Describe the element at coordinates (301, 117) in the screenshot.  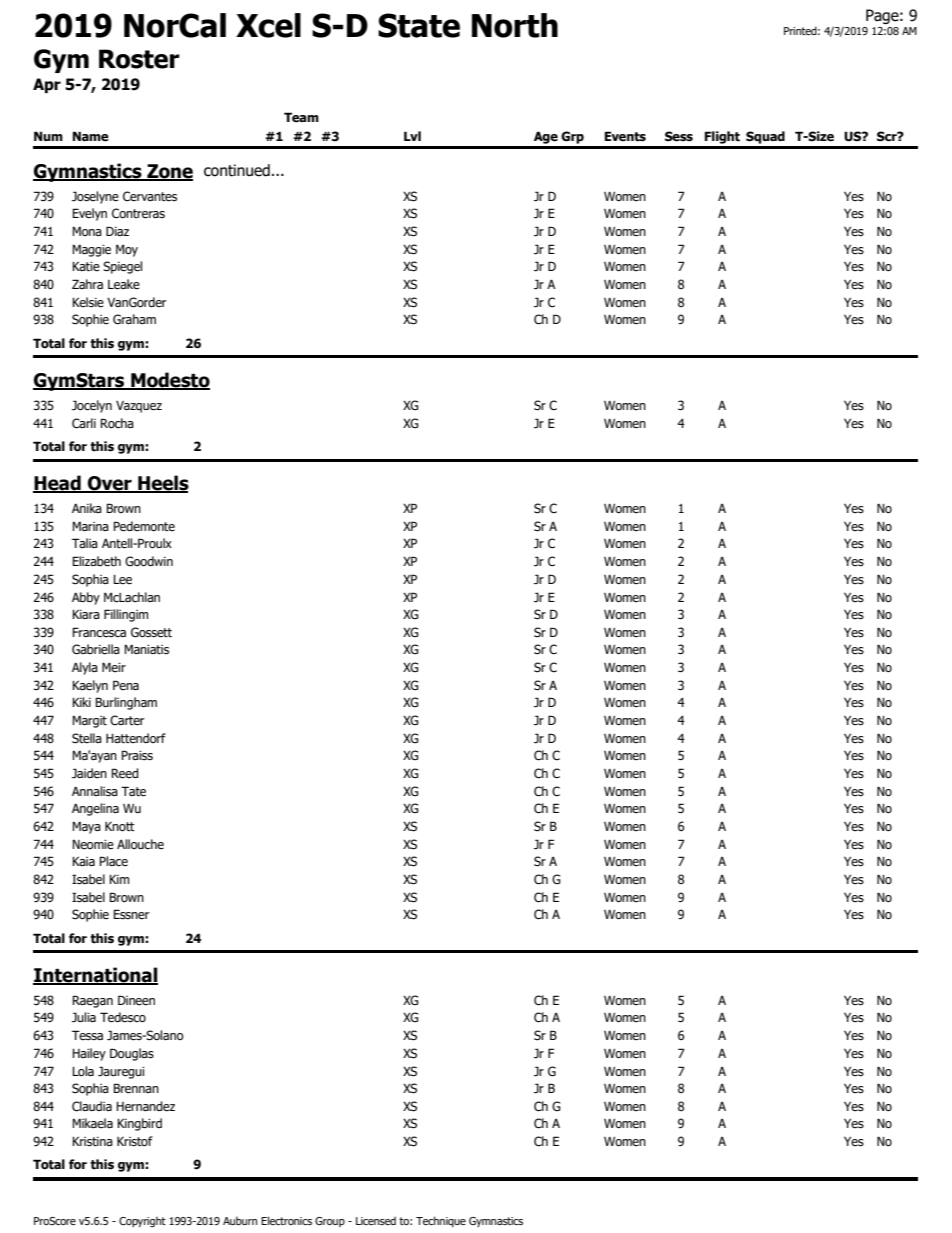
I see `Team` at that location.
